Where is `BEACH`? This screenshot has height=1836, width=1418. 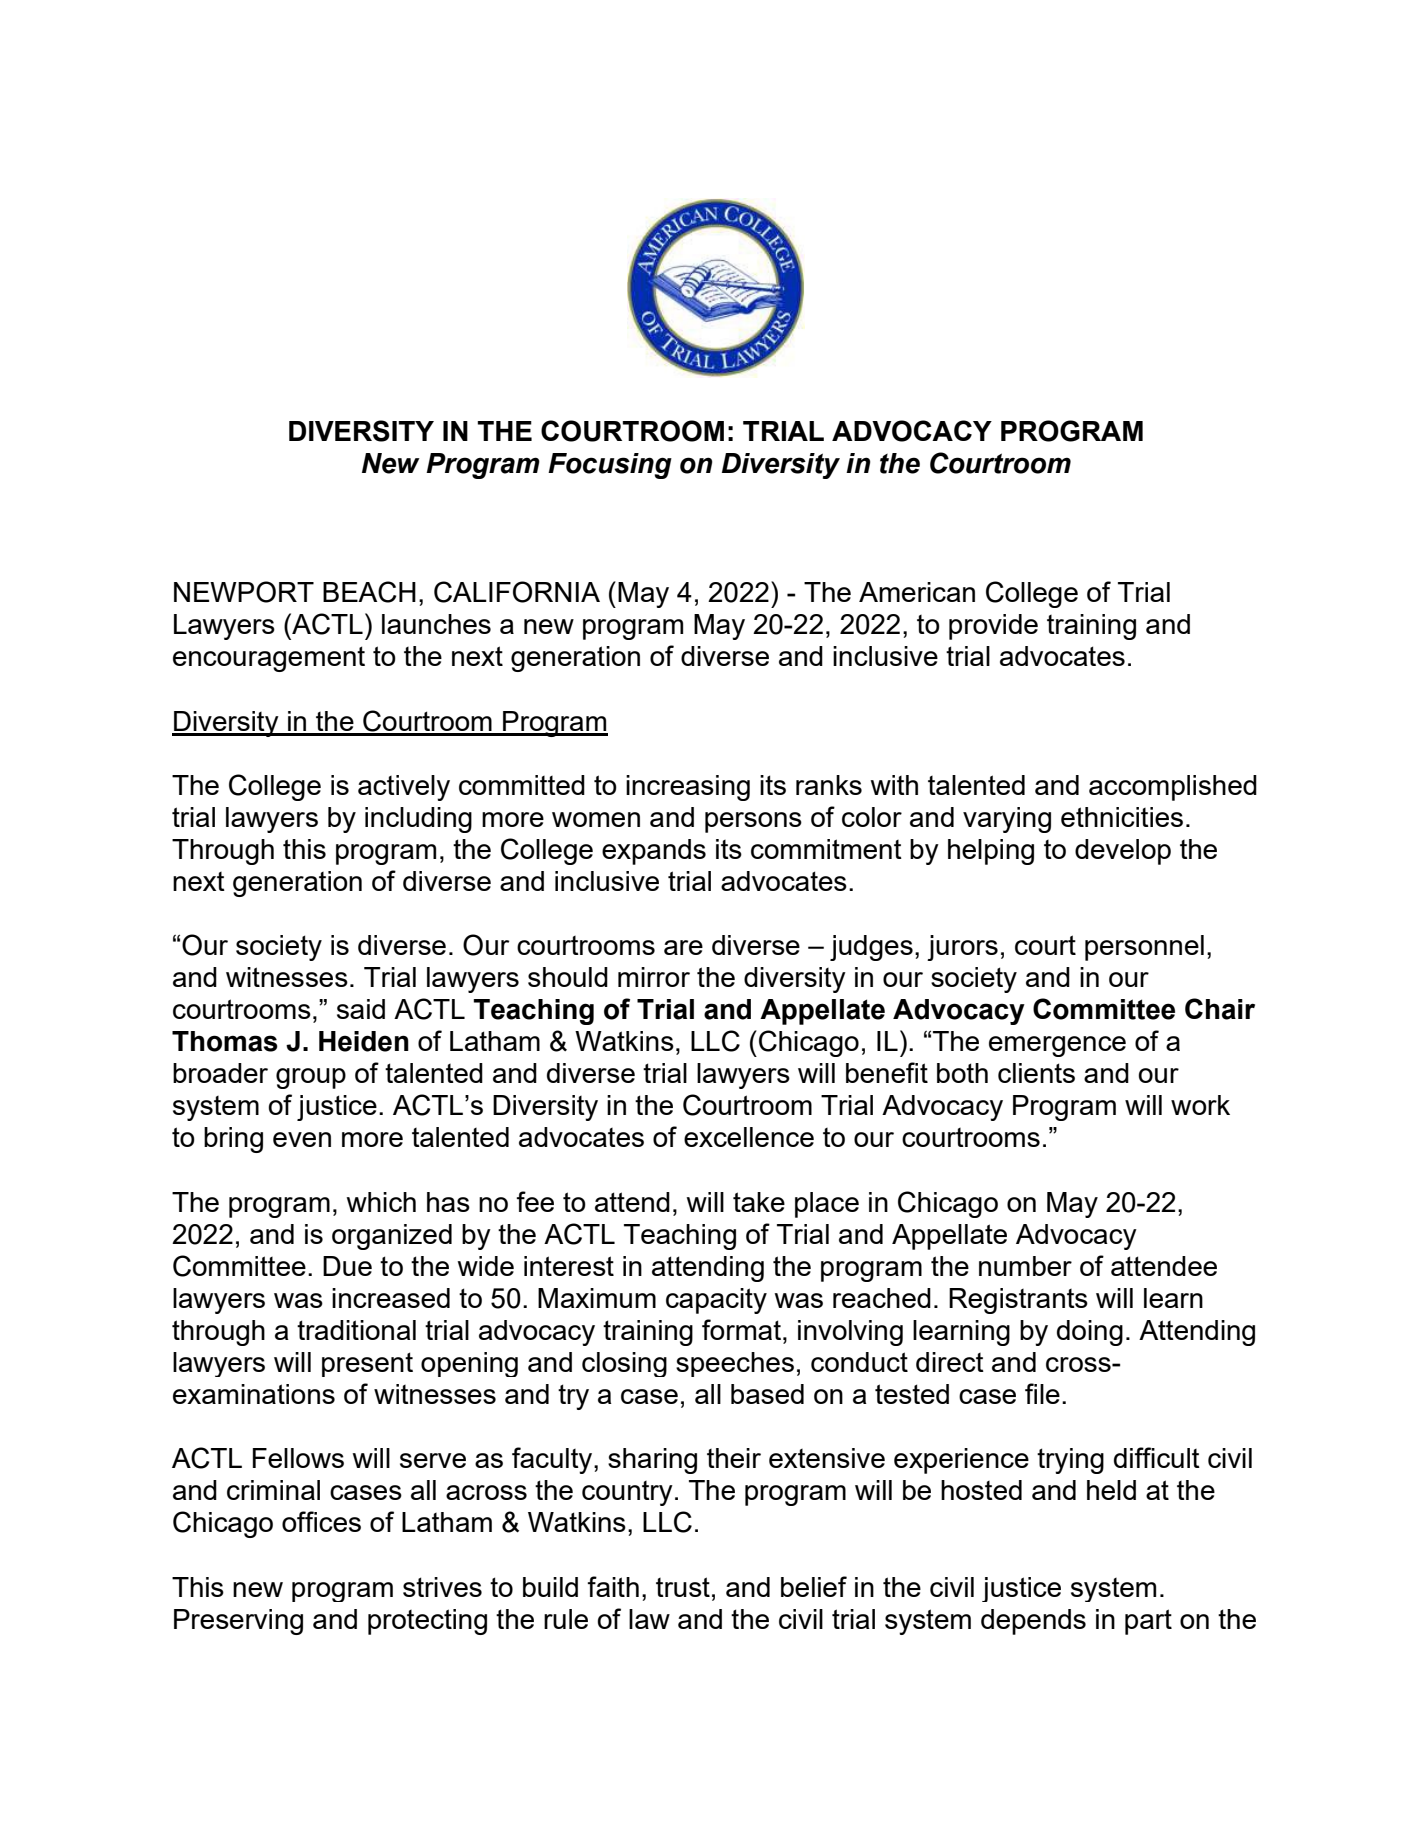
BEACH is located at coordinates (369, 592).
